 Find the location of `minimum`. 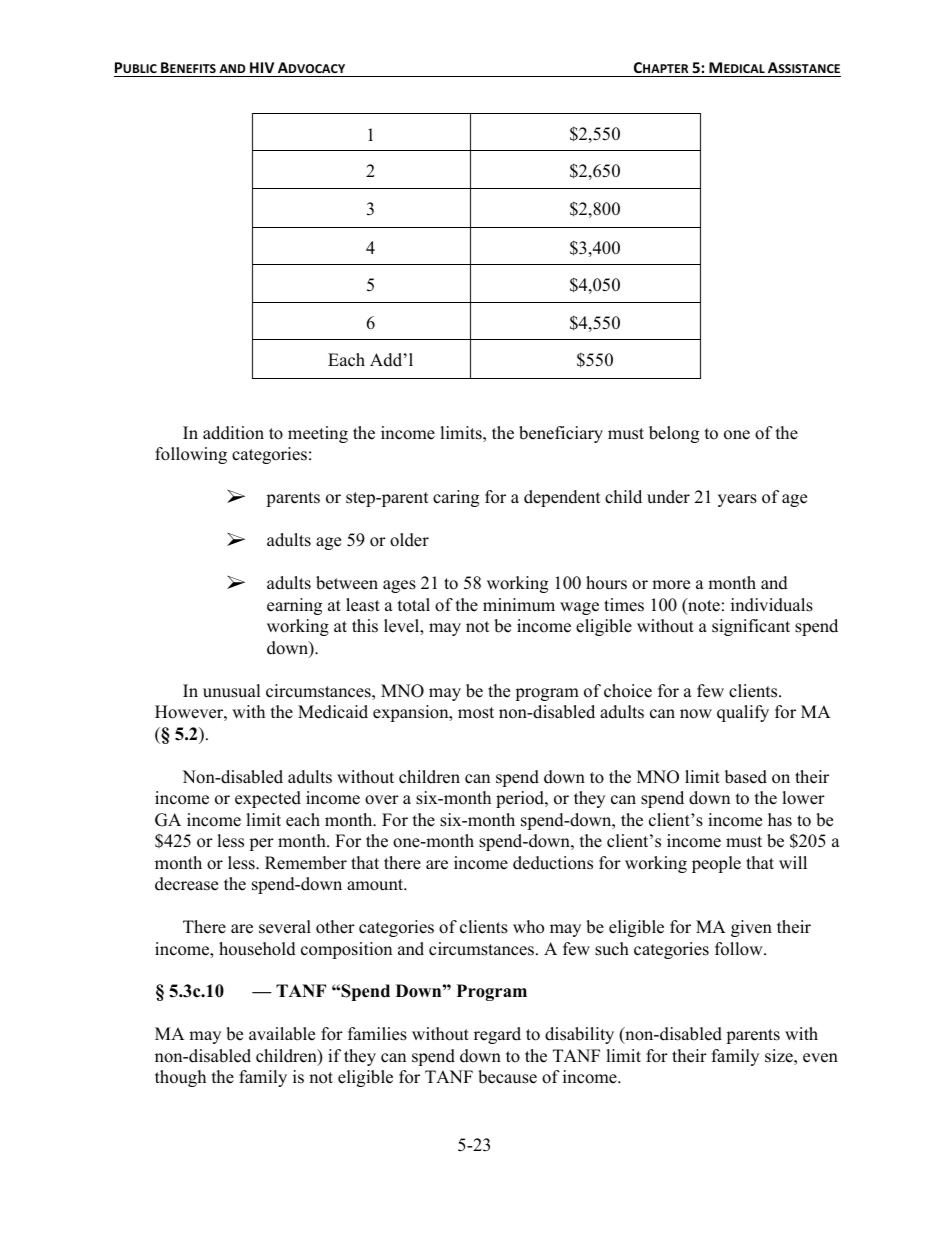

minimum is located at coordinates (519, 605).
